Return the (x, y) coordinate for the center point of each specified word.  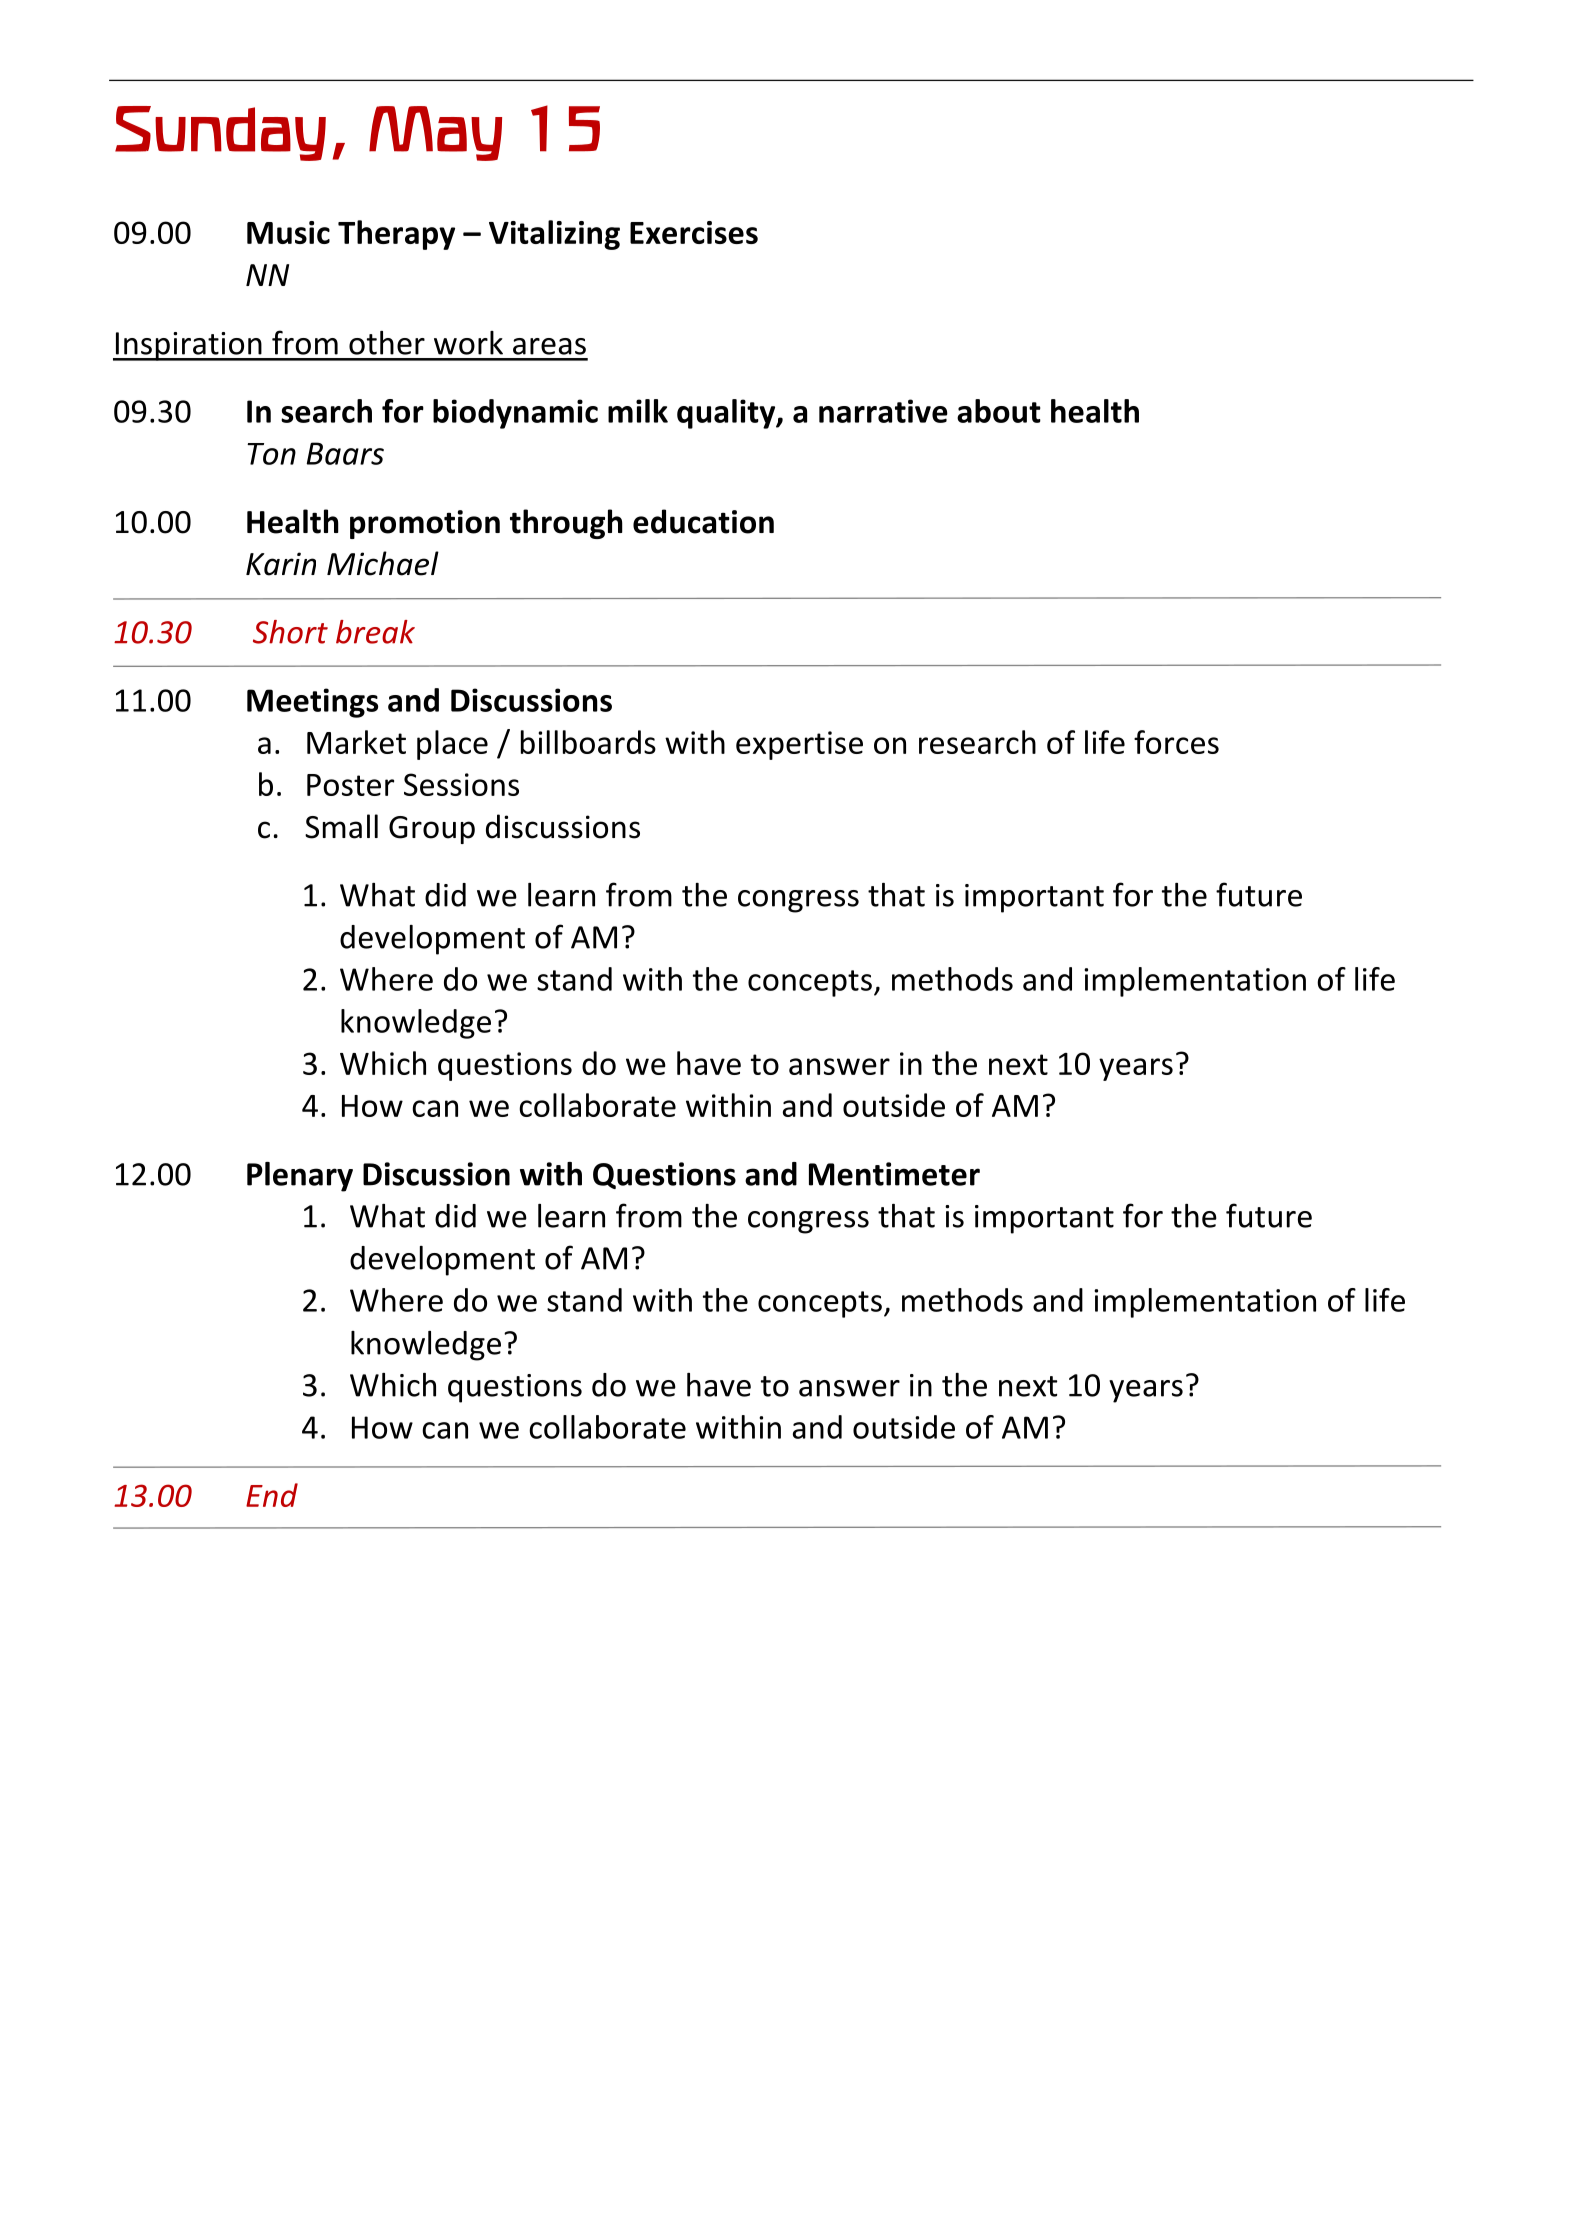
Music (288, 232)
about (999, 411)
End (272, 1495)
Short (290, 632)
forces (1176, 742)
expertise (799, 745)
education (703, 521)
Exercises (694, 232)
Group (432, 830)
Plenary (300, 1177)
